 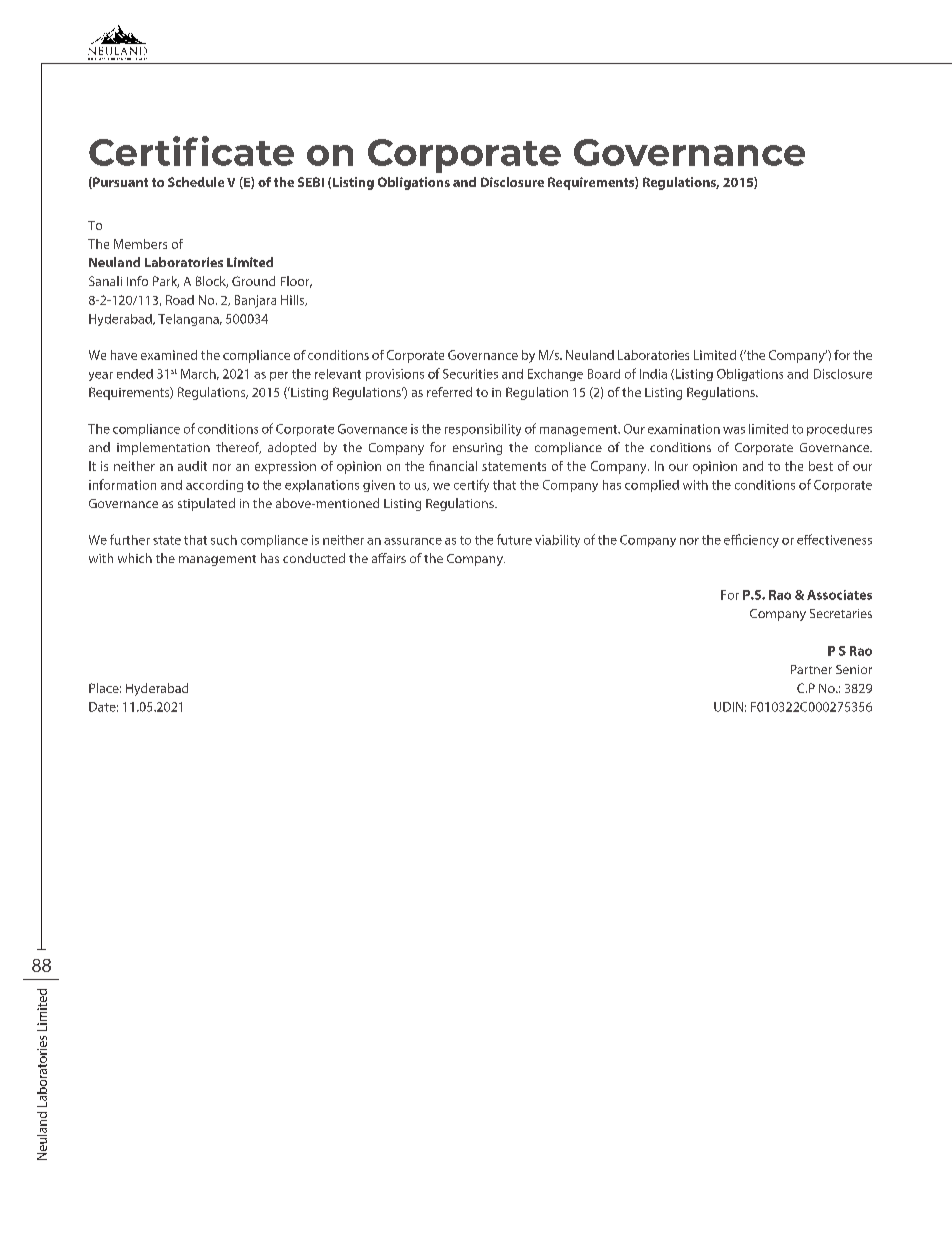 I want to click on implementation, so click(x=163, y=448).
